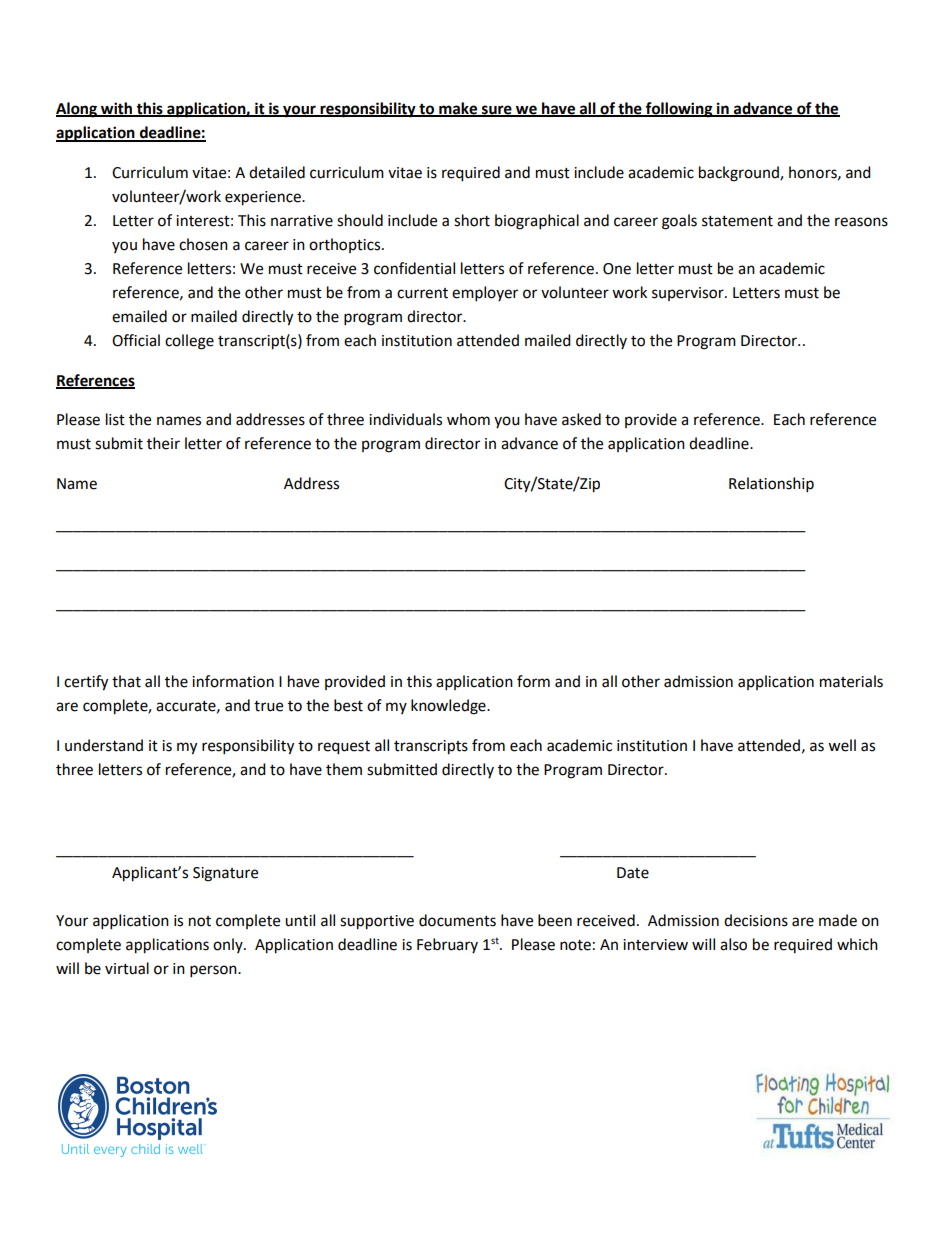 This image has height=1233, width=952. What do you see at coordinates (689, 294) in the image?
I see `supervisor` at bounding box center [689, 294].
